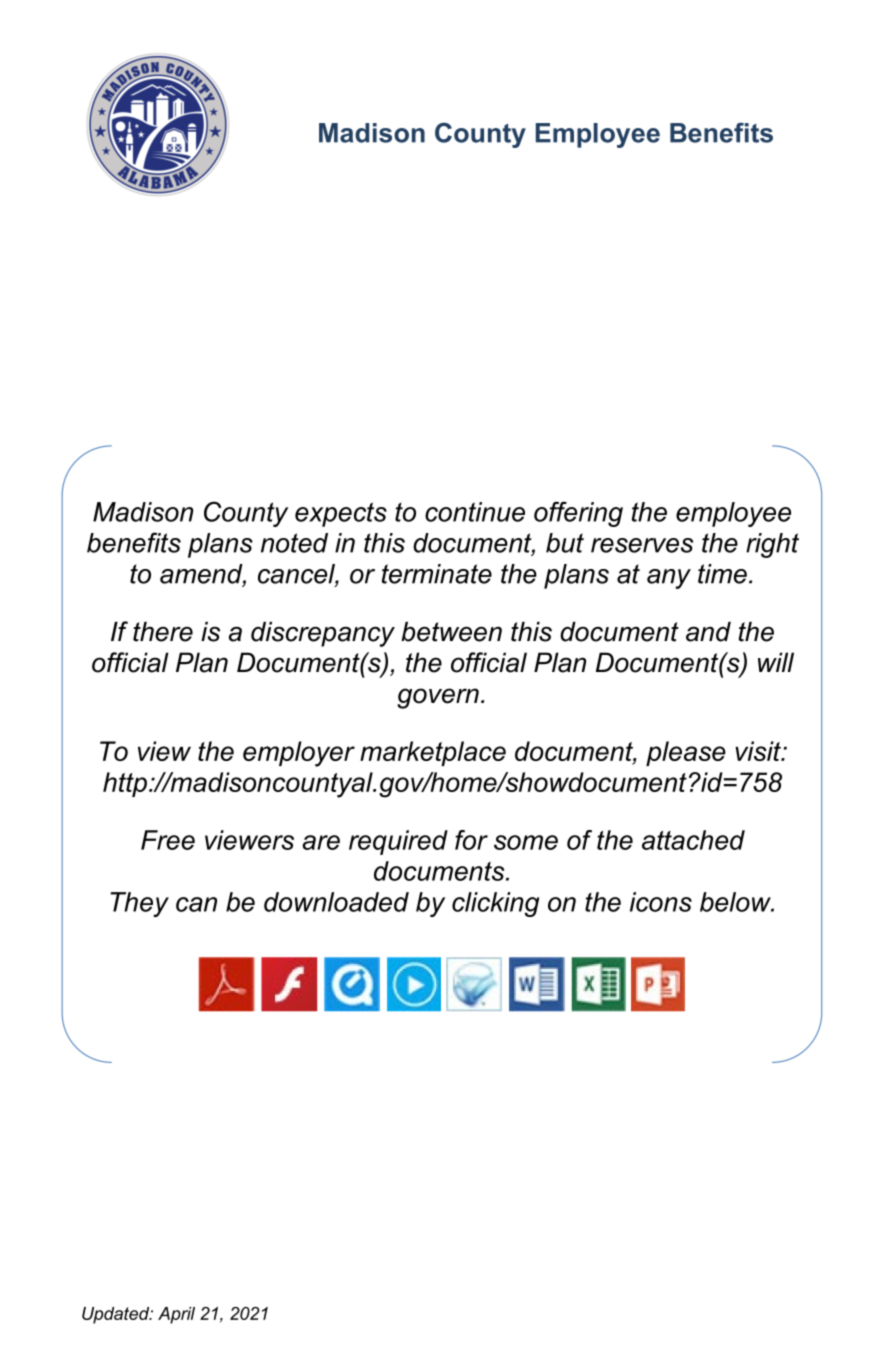 The width and height of the image is (887, 1372). Describe the element at coordinates (686, 753) in the image. I see `please` at that location.
